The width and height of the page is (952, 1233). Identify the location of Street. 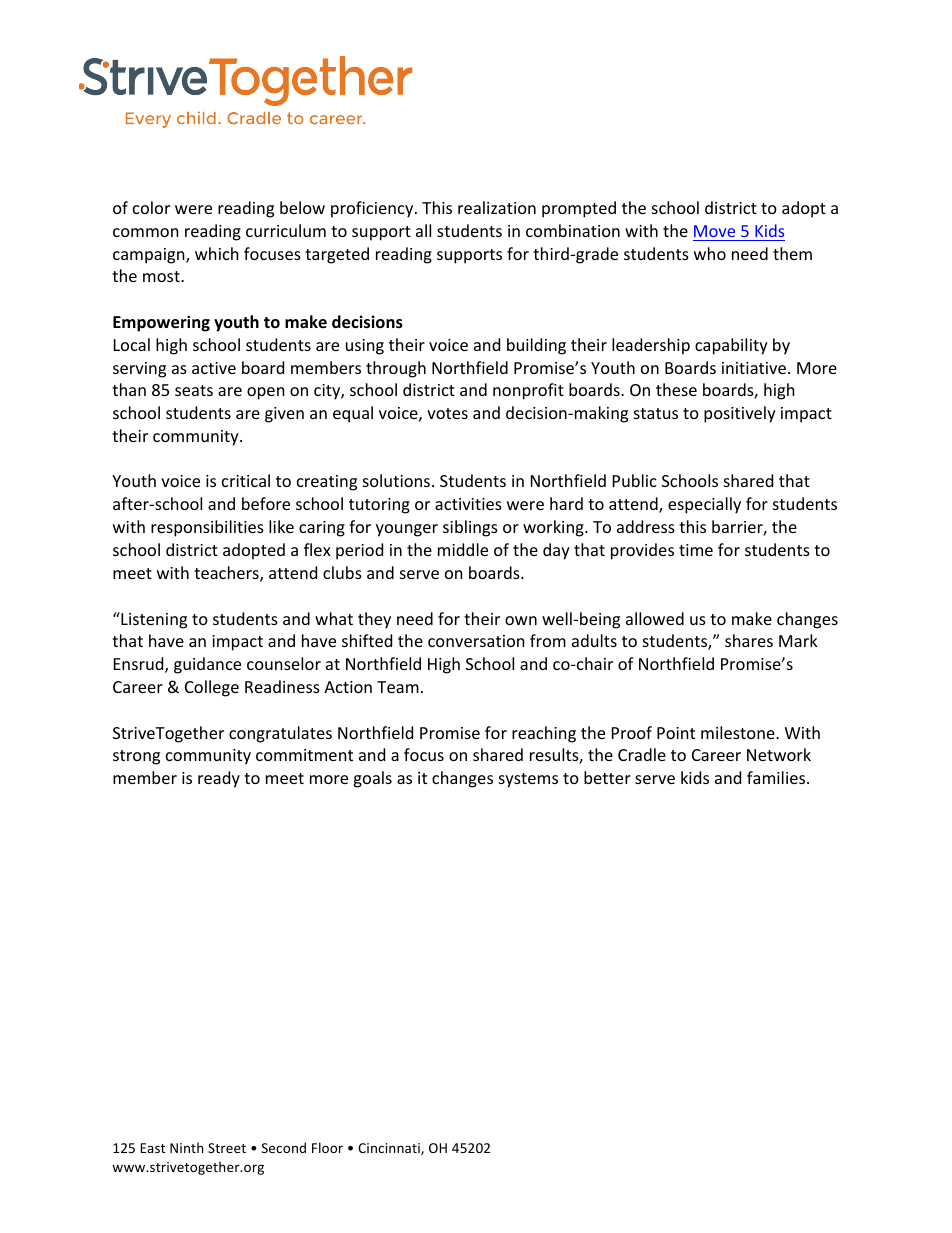
(227, 1148).
